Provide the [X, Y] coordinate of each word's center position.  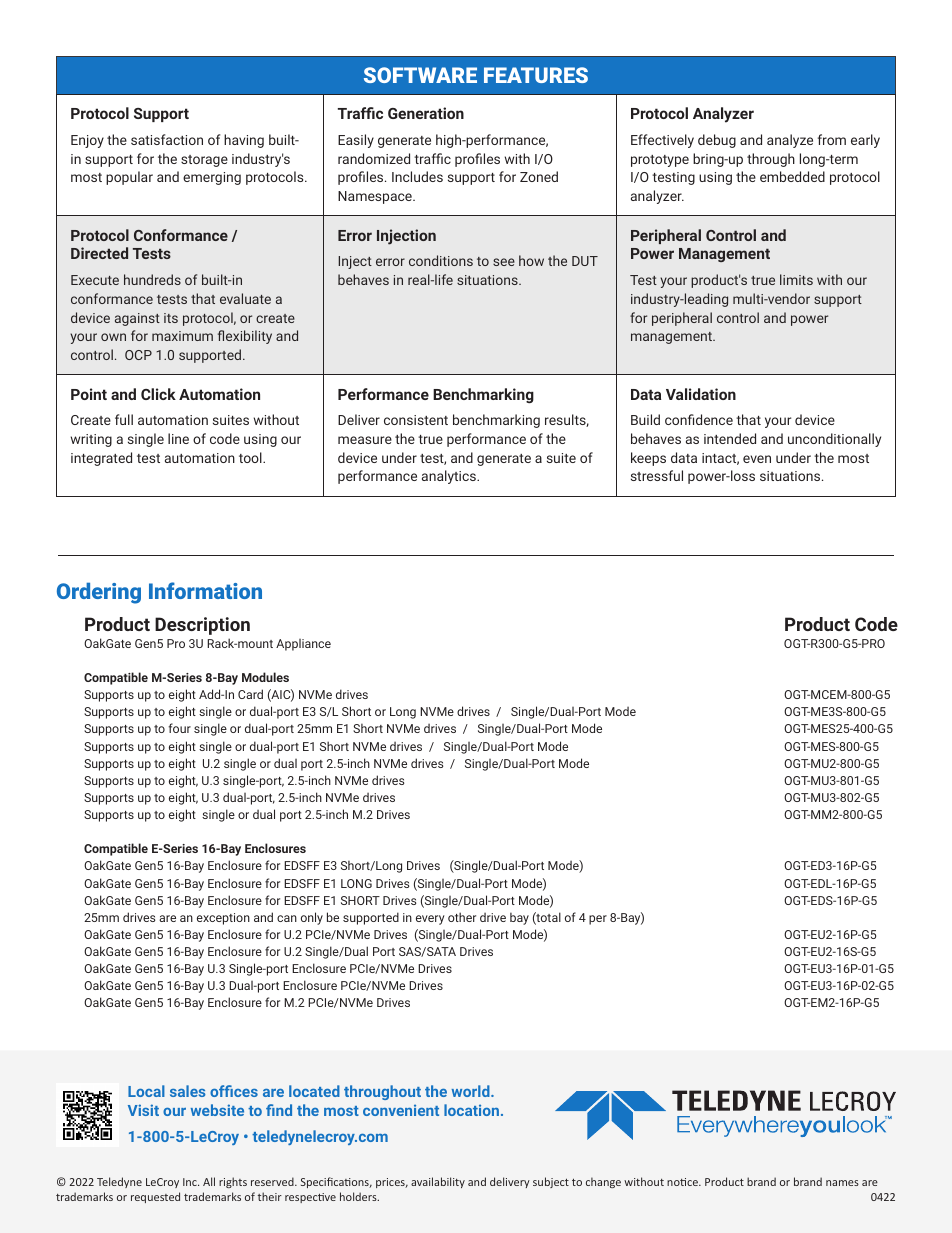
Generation [426, 113]
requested [155, 1197]
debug [717, 141]
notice [683, 1182]
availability [438, 1182]
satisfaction [167, 139]
